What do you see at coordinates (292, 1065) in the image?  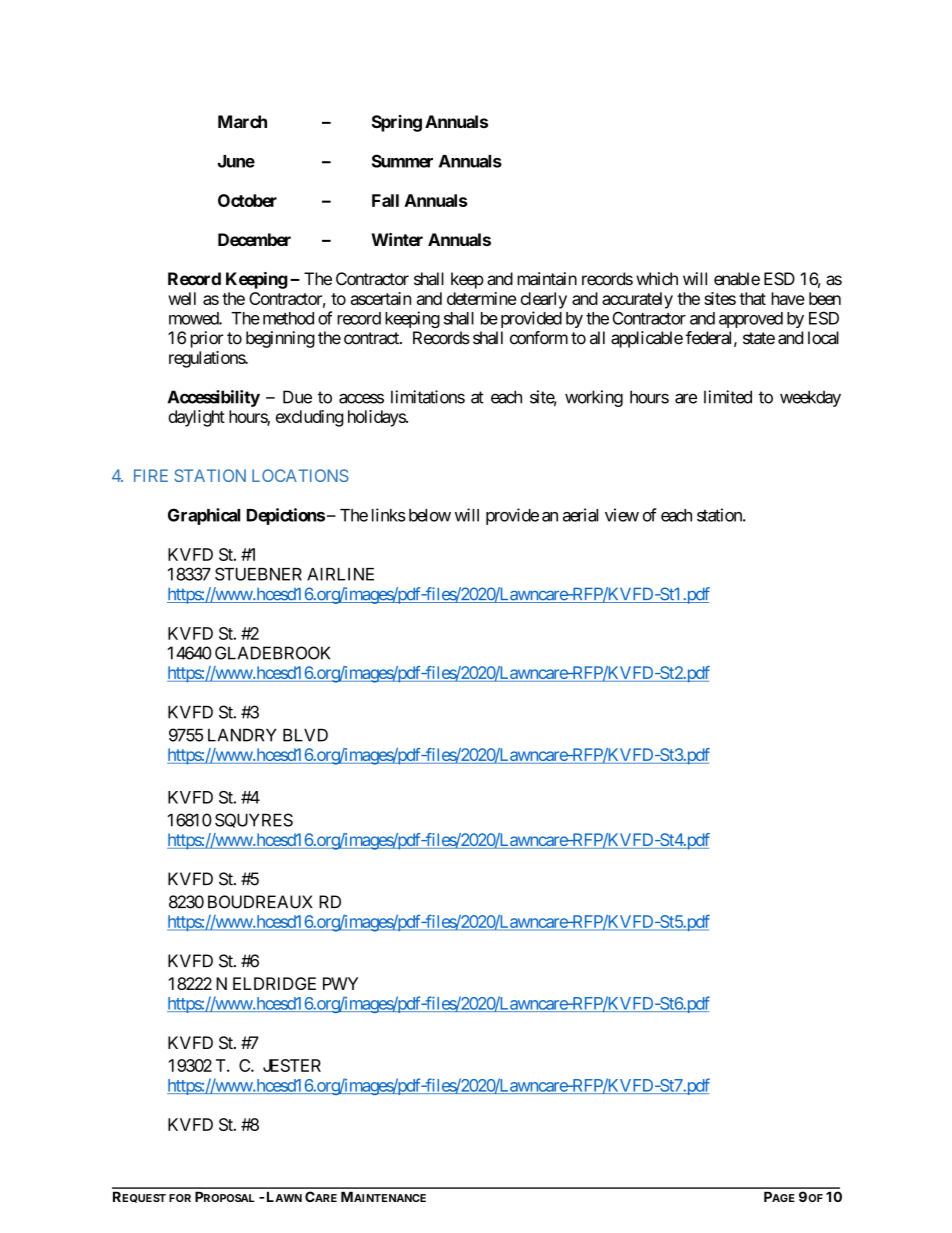 I see `JESTER` at bounding box center [292, 1065].
